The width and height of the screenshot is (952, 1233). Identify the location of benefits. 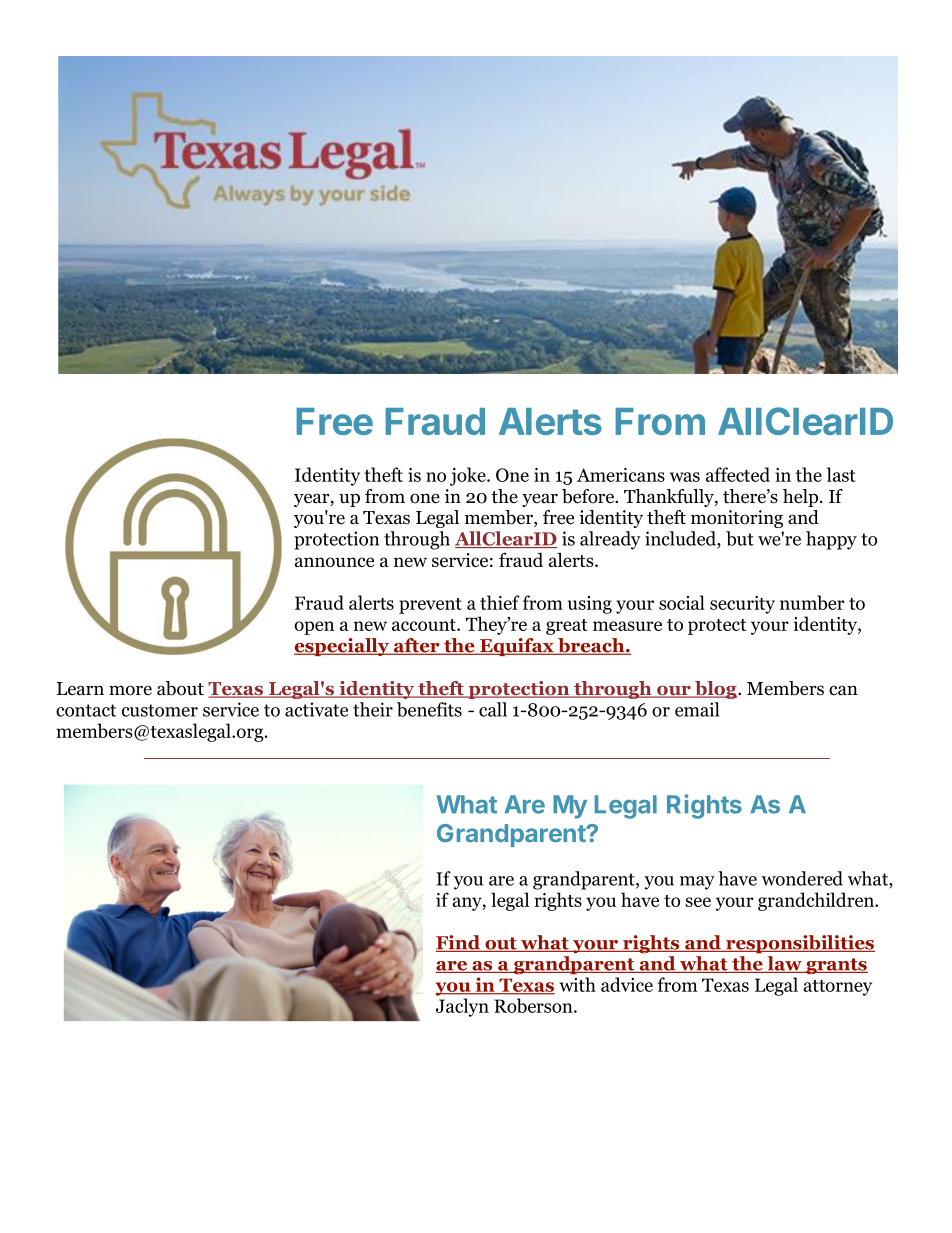
(429, 709).
